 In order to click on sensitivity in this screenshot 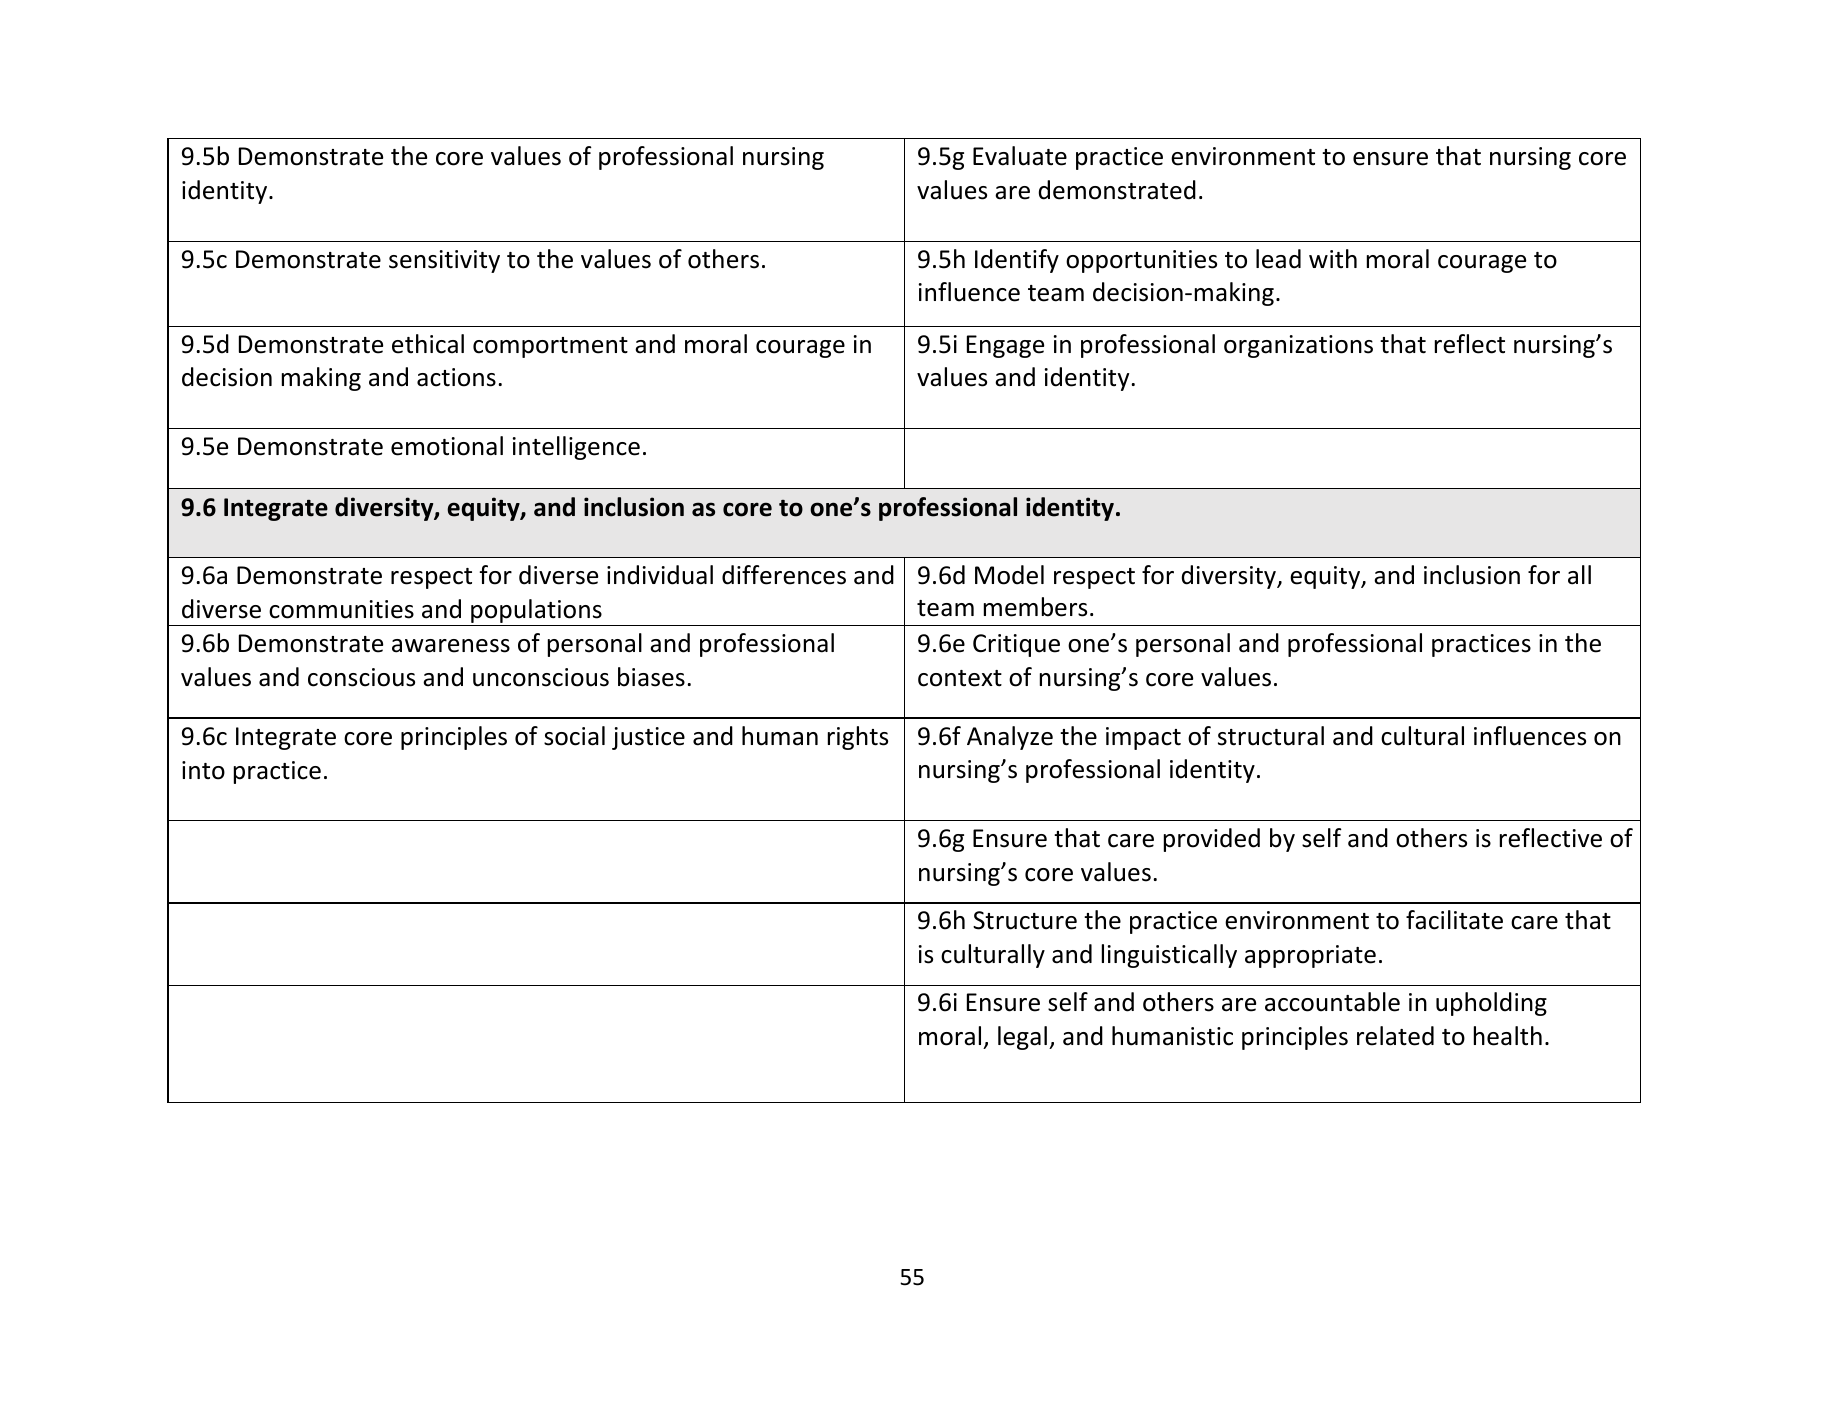, I will do `click(444, 261)`.
